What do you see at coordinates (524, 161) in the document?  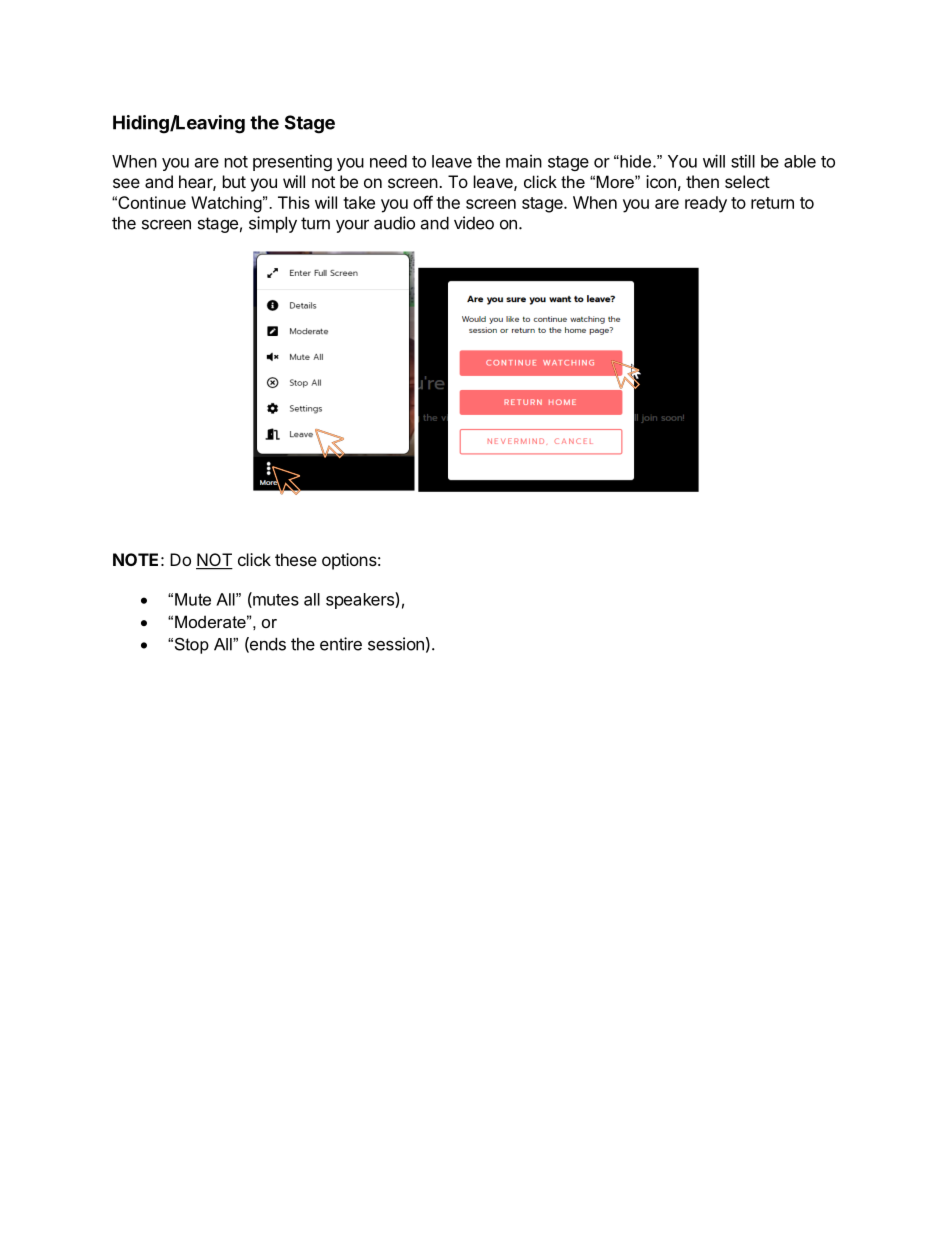 I see `main` at bounding box center [524, 161].
